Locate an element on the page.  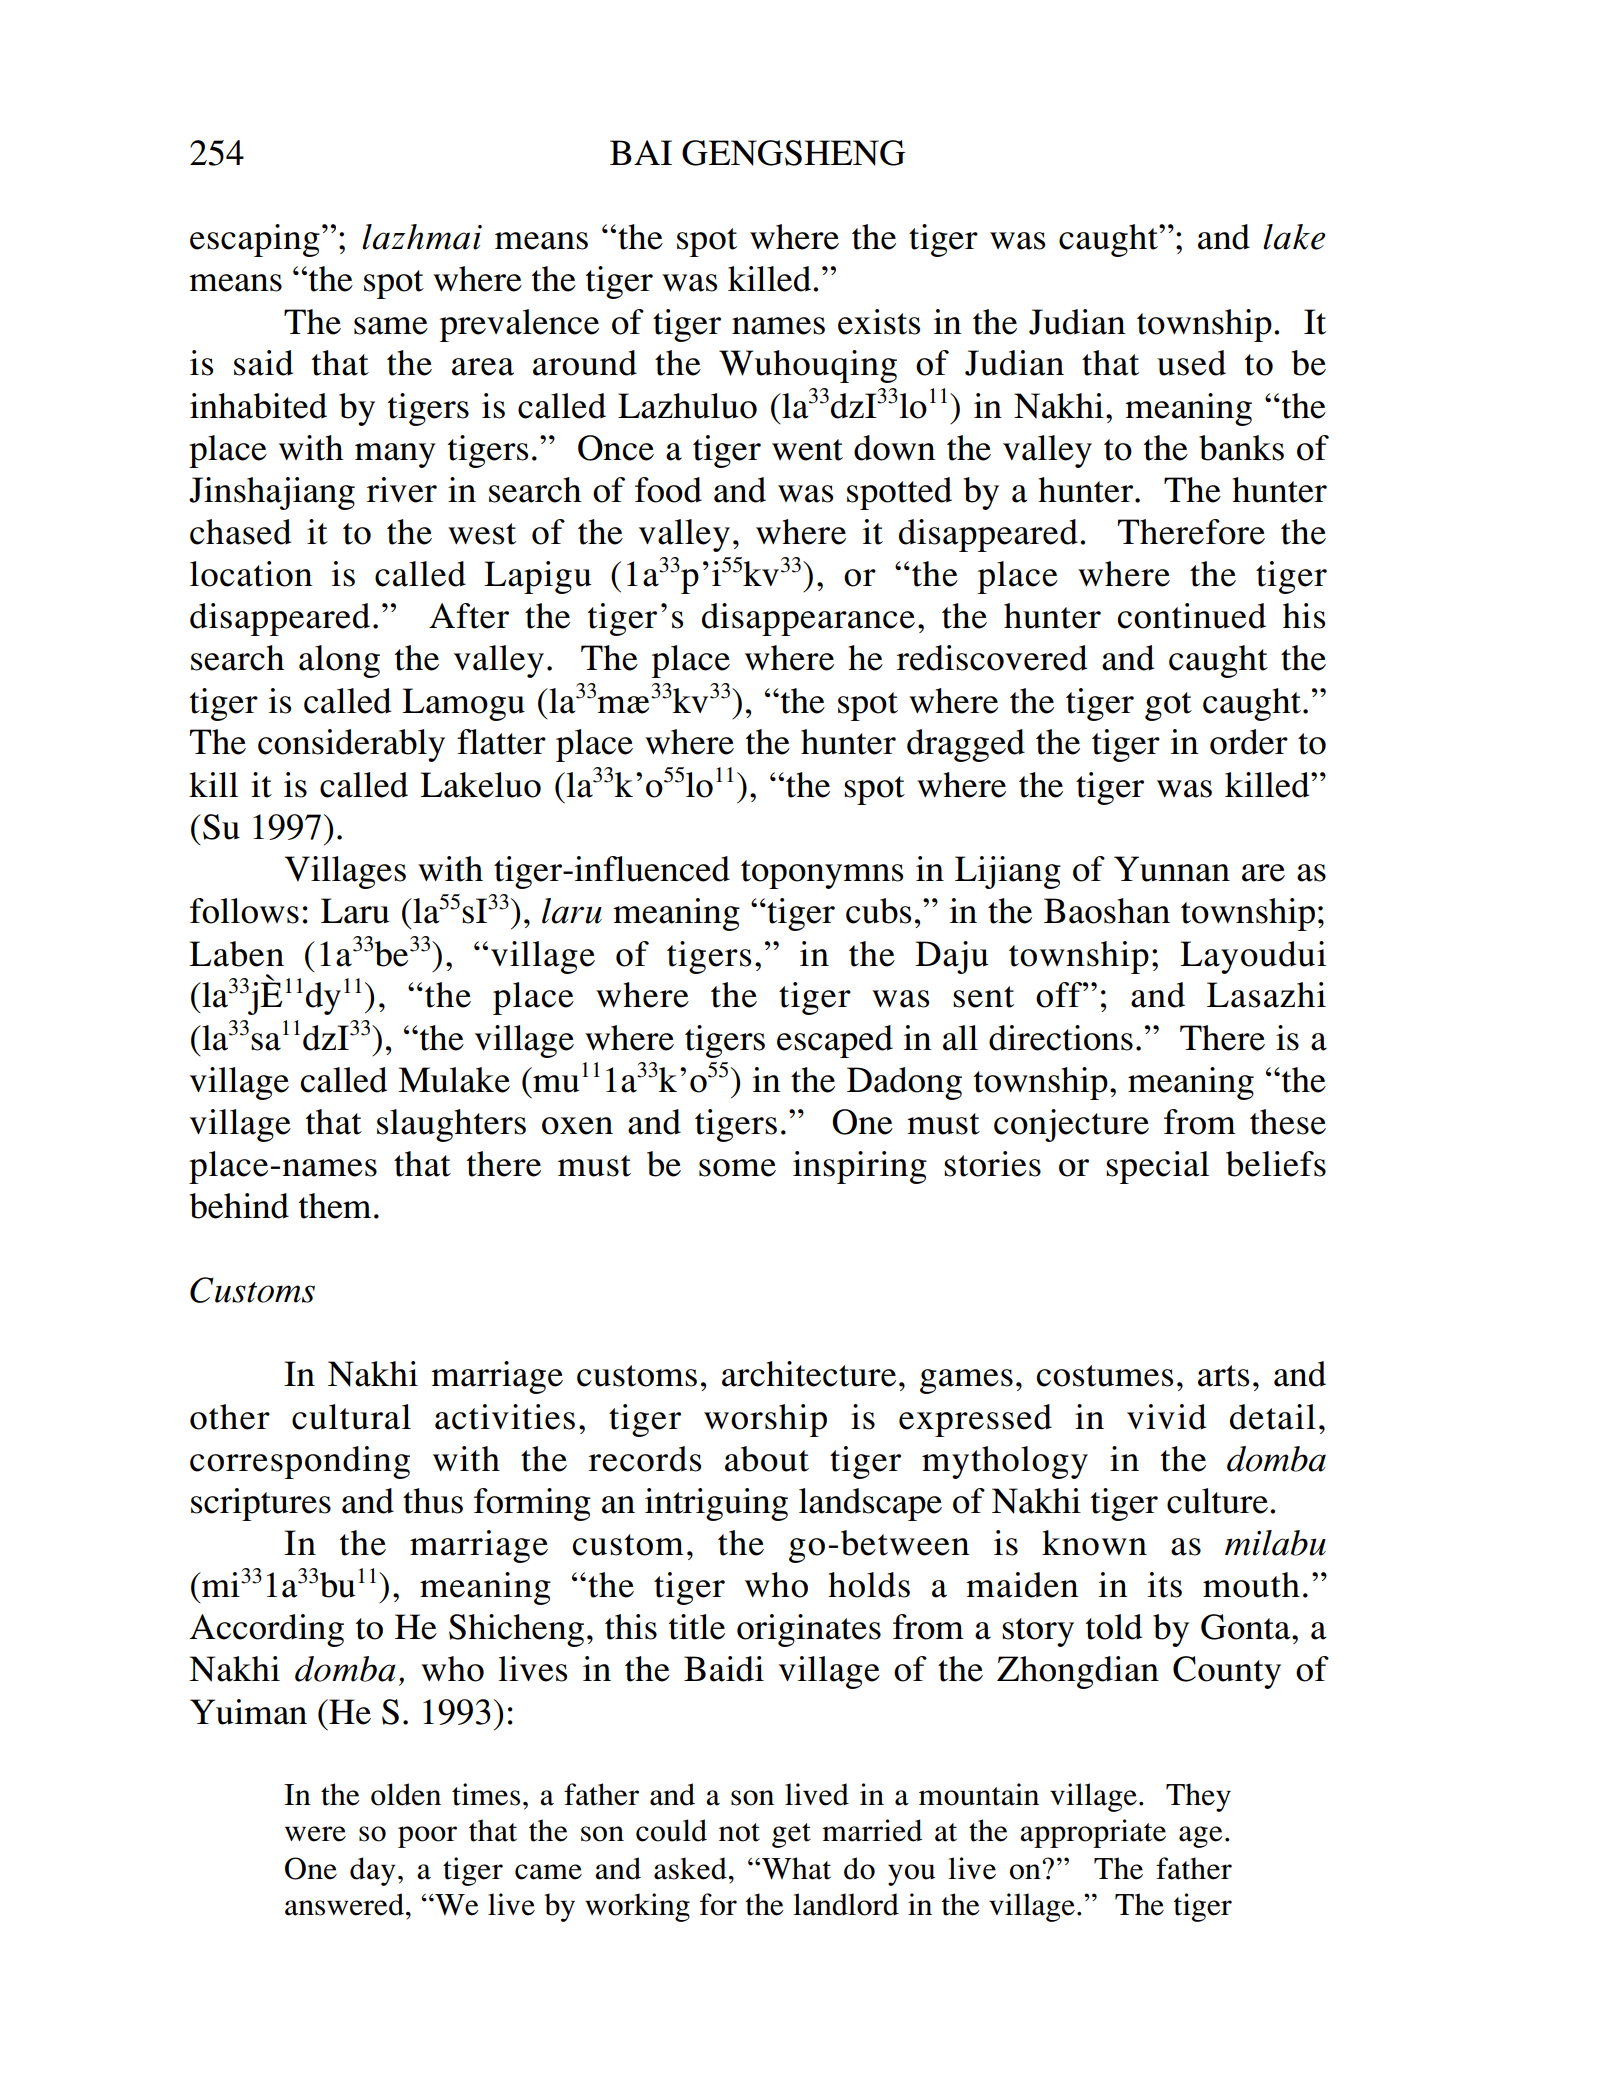
disappearance is located at coordinates (808, 619).
